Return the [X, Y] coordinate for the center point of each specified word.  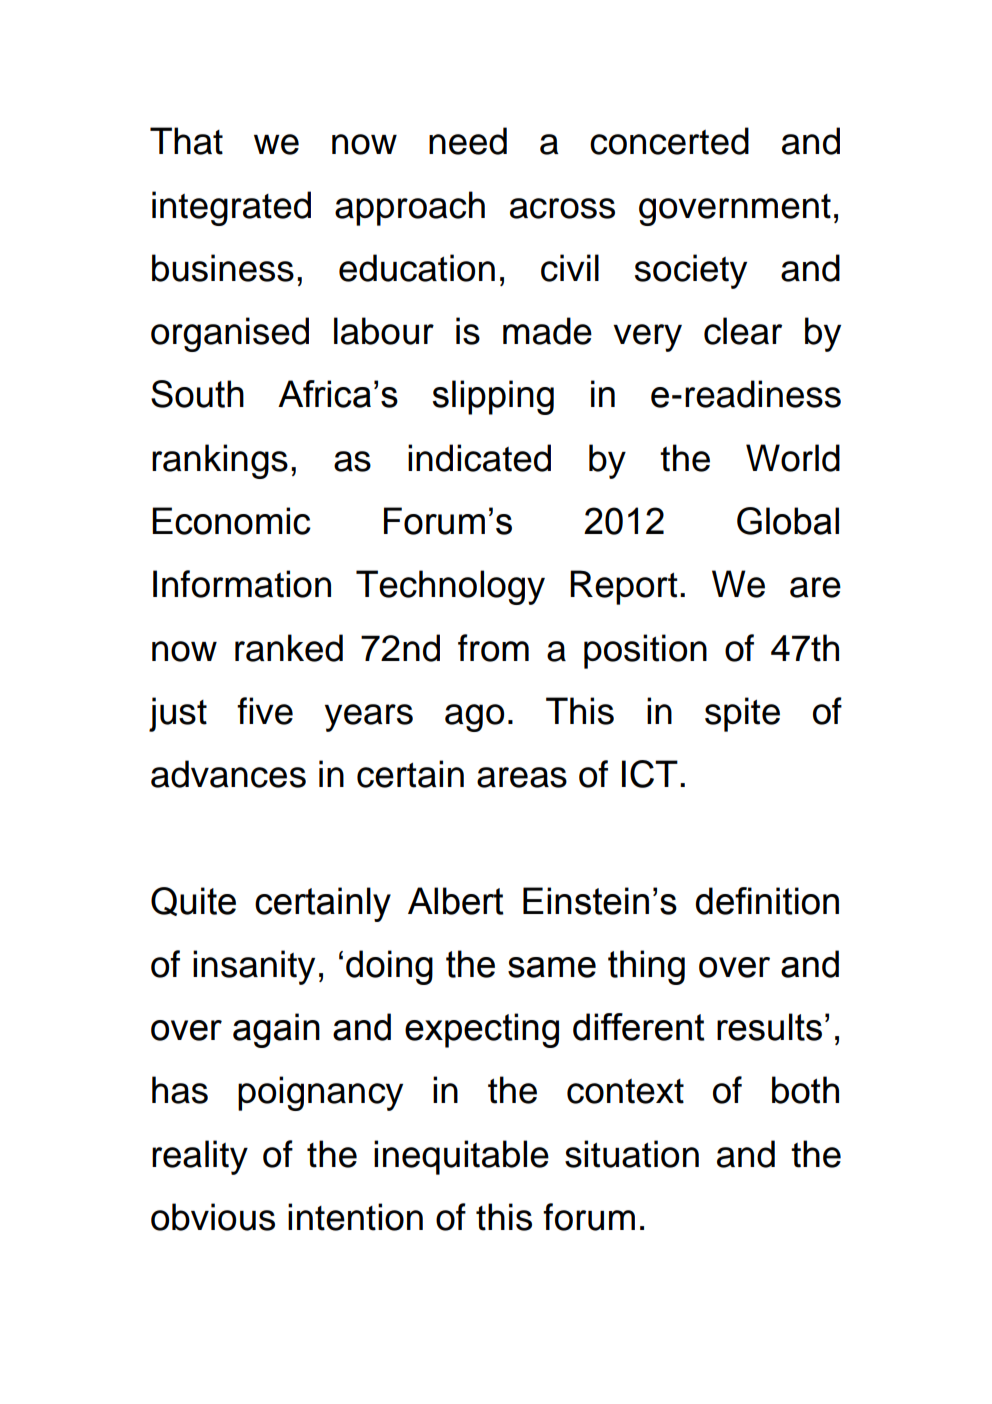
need [468, 141]
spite [742, 714]
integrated [231, 208]
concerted [669, 141]
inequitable [461, 1157]
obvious [213, 1217]
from [493, 648]
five [265, 711]
